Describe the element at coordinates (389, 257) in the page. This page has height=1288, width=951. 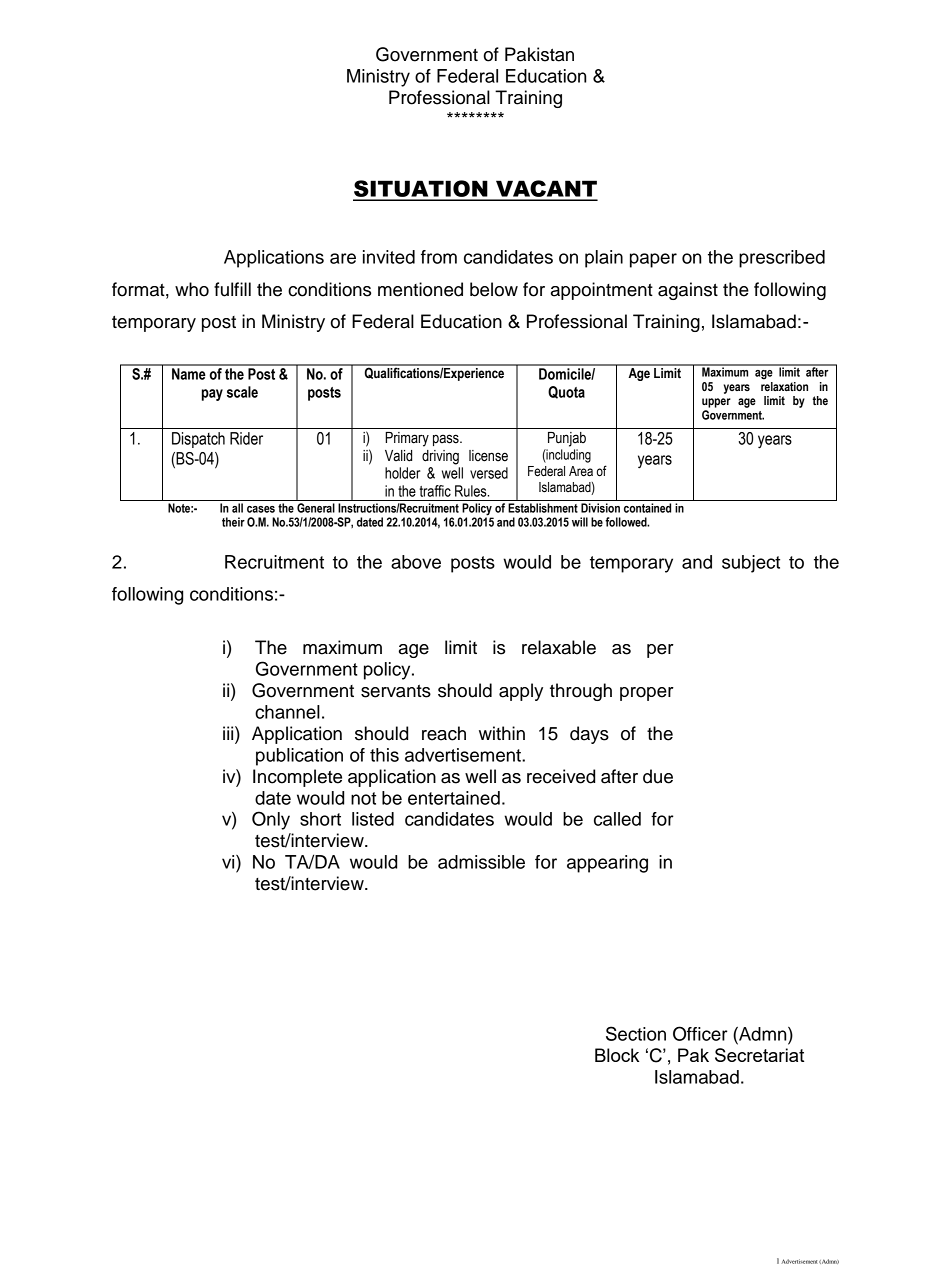
I see `invited` at that location.
